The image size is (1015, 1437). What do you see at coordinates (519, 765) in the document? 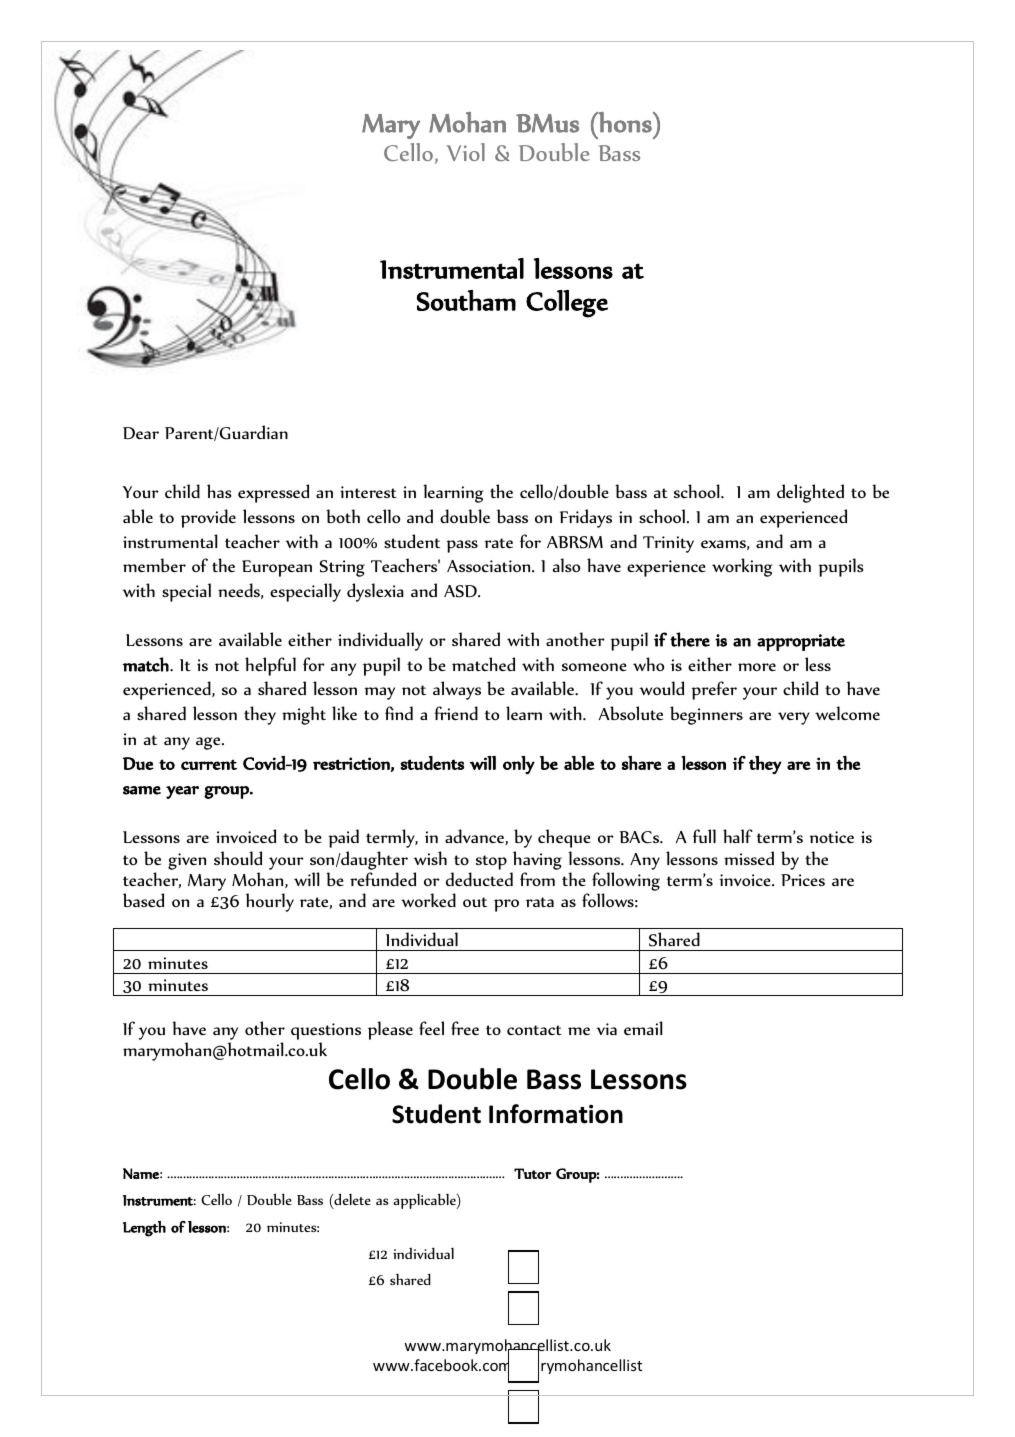
I see `only` at bounding box center [519, 765].
